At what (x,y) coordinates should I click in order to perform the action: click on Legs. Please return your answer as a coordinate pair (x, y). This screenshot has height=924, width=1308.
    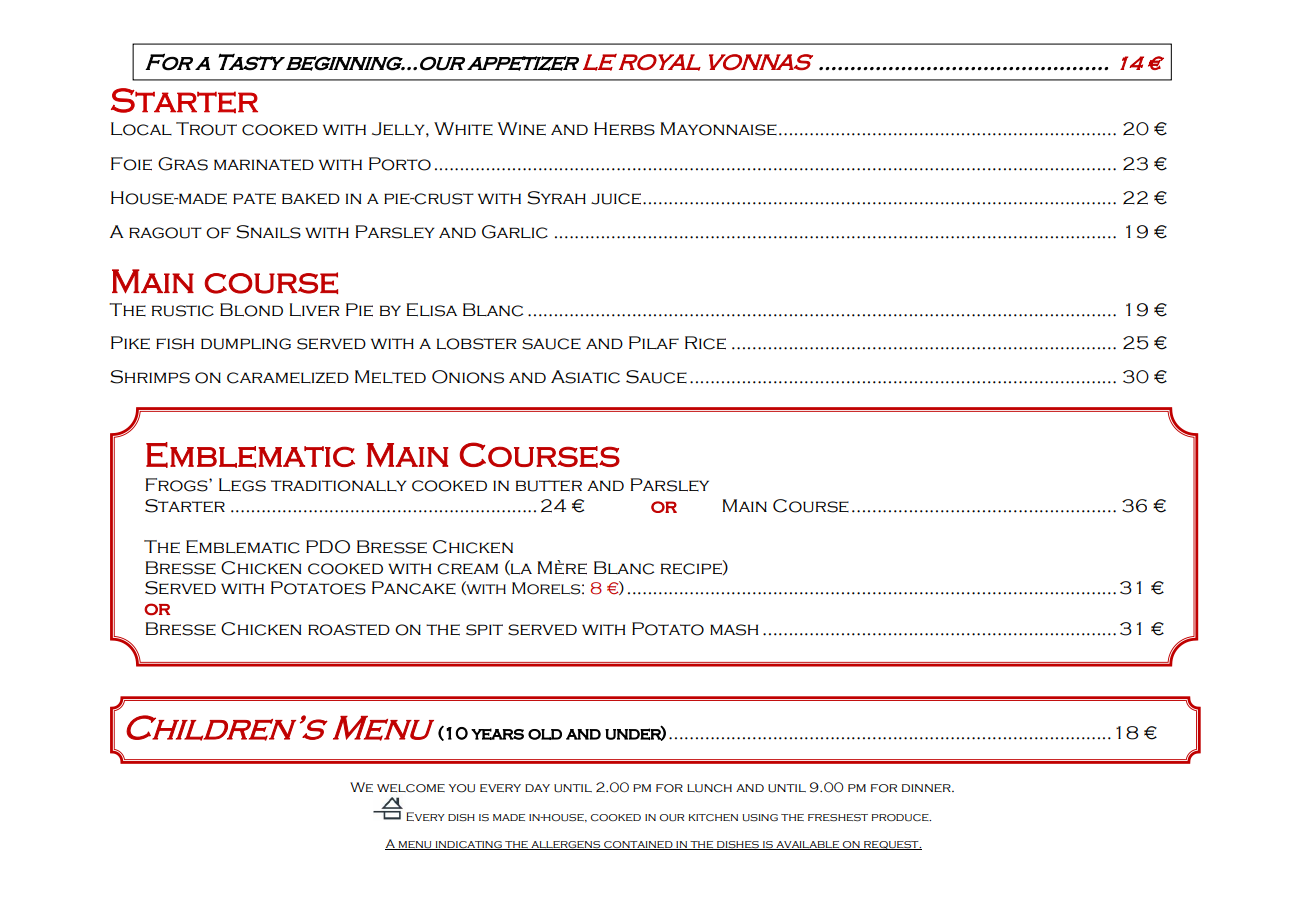
    Looking at the image, I should click on (242, 485).
